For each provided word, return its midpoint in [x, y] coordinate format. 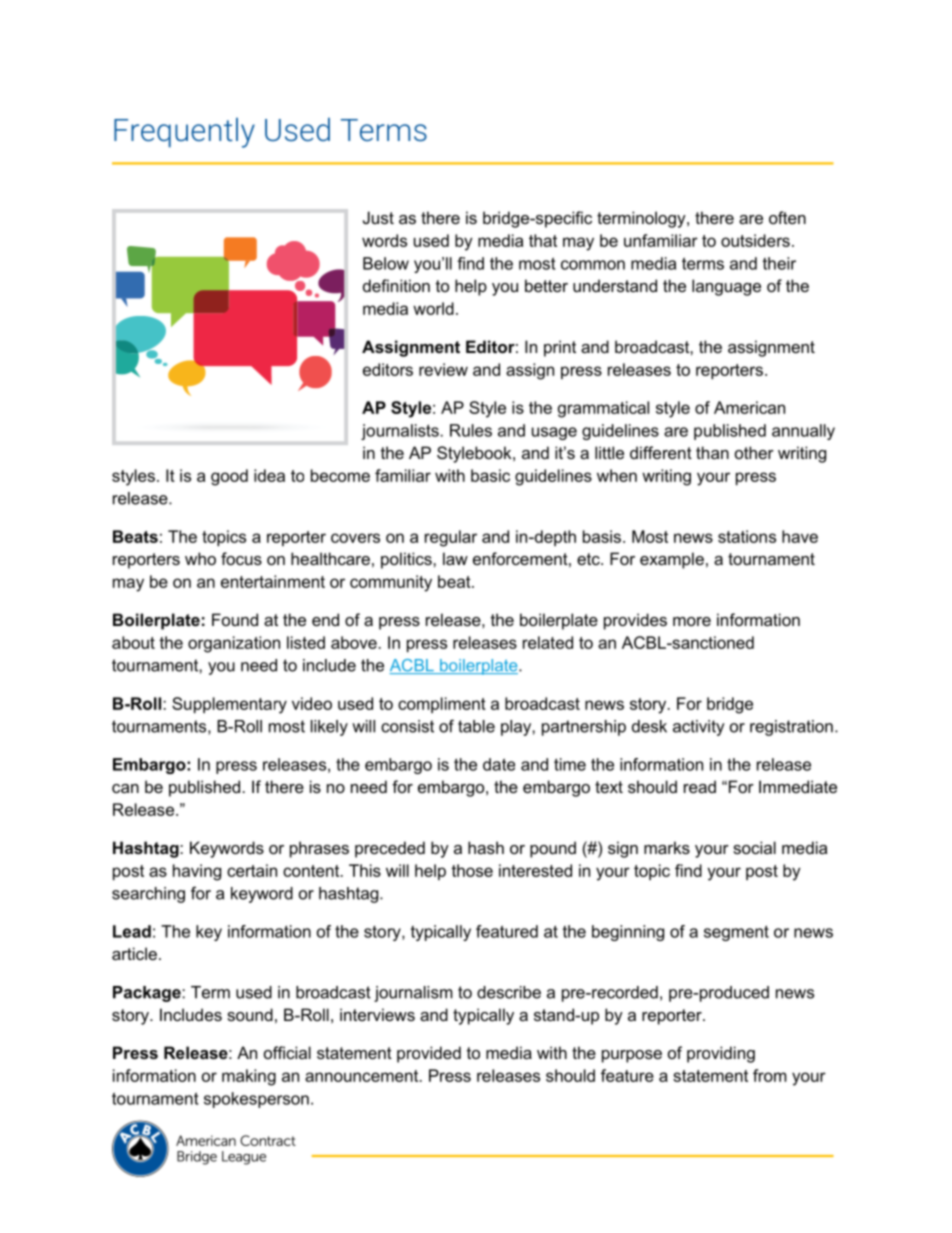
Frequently [184, 133]
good [229, 477]
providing [721, 1054]
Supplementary [229, 705]
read [700, 786]
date [499, 764]
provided [429, 1054]
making [249, 1077]
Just [378, 217]
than [712, 452]
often [787, 217]
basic [490, 475]
